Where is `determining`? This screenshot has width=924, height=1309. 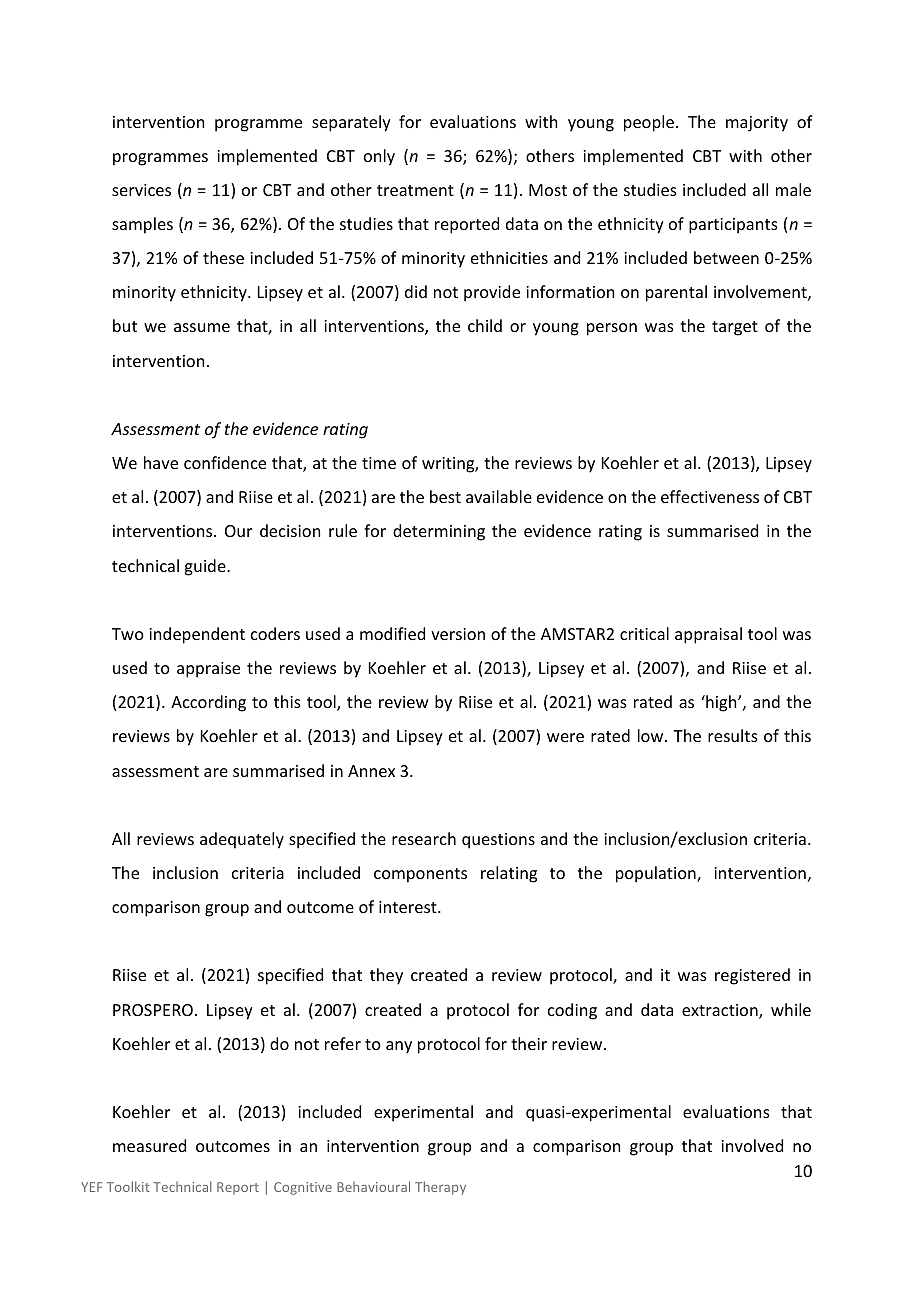
determining is located at coordinates (439, 532).
